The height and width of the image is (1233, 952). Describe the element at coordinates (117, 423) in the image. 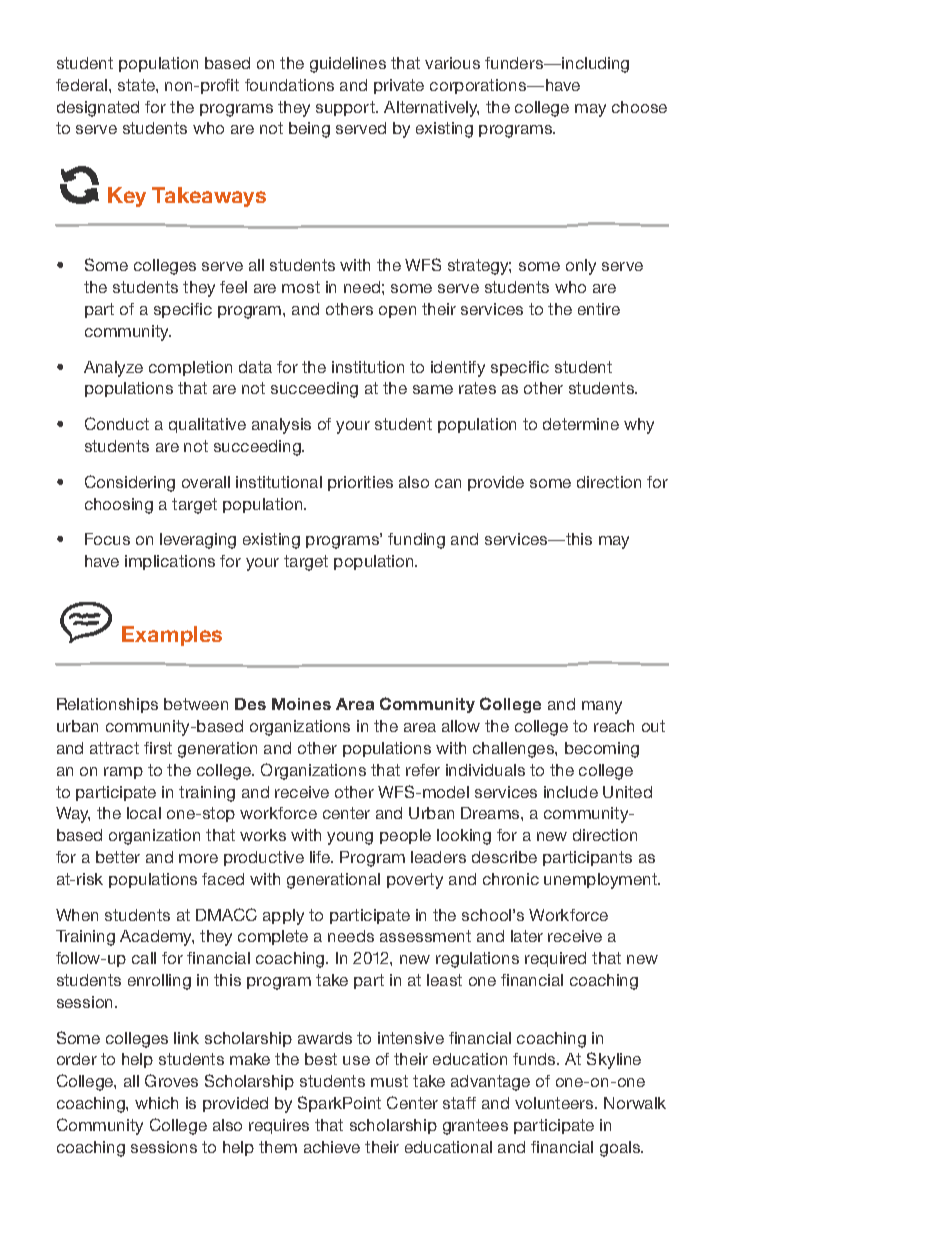

I see `Conduct` at that location.
